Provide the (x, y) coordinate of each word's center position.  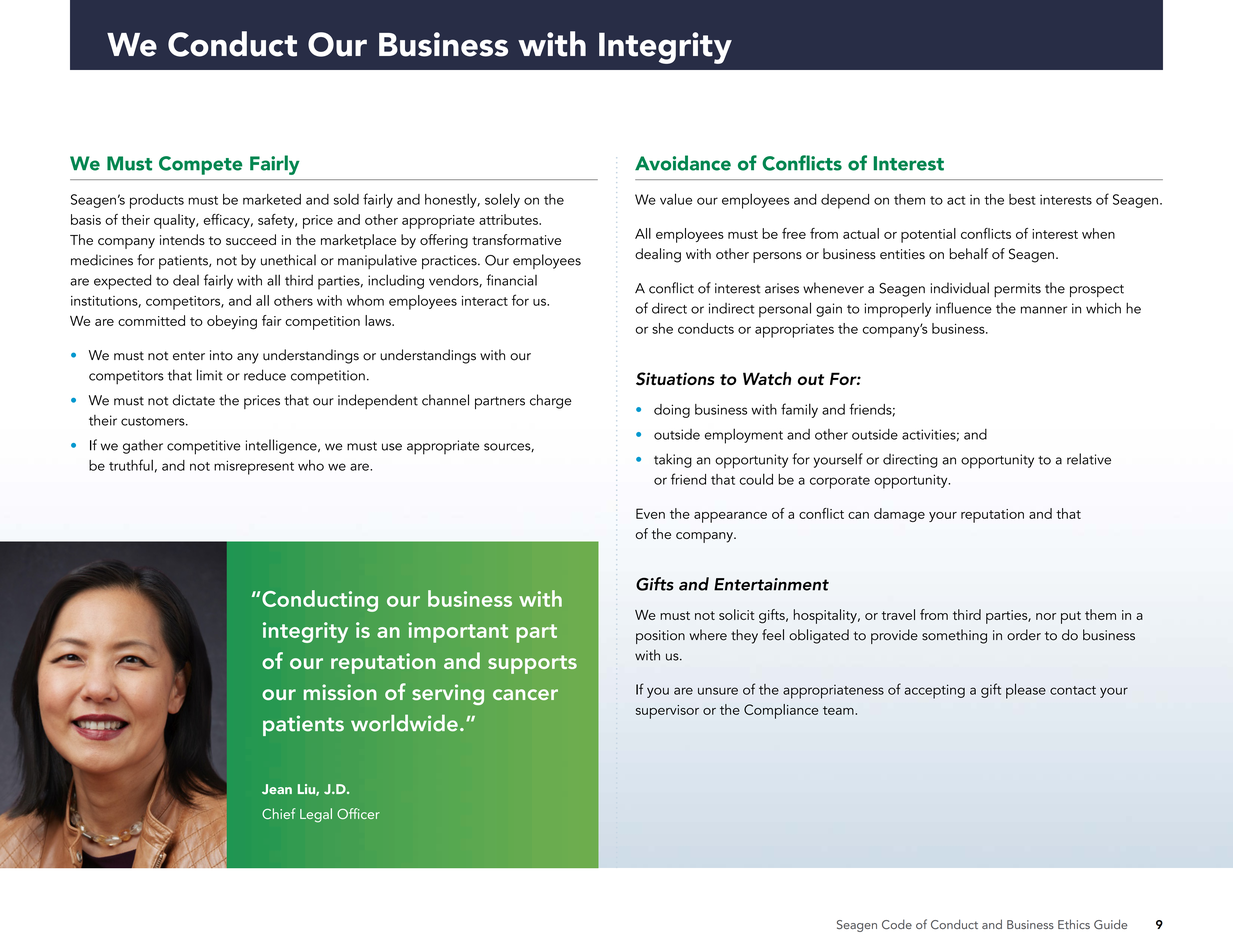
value (676, 199)
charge (551, 401)
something (954, 636)
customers (154, 421)
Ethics (1074, 924)
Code (897, 924)
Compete (201, 165)
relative (1089, 459)
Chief (279, 813)
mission (340, 692)
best (1022, 199)
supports (532, 664)
